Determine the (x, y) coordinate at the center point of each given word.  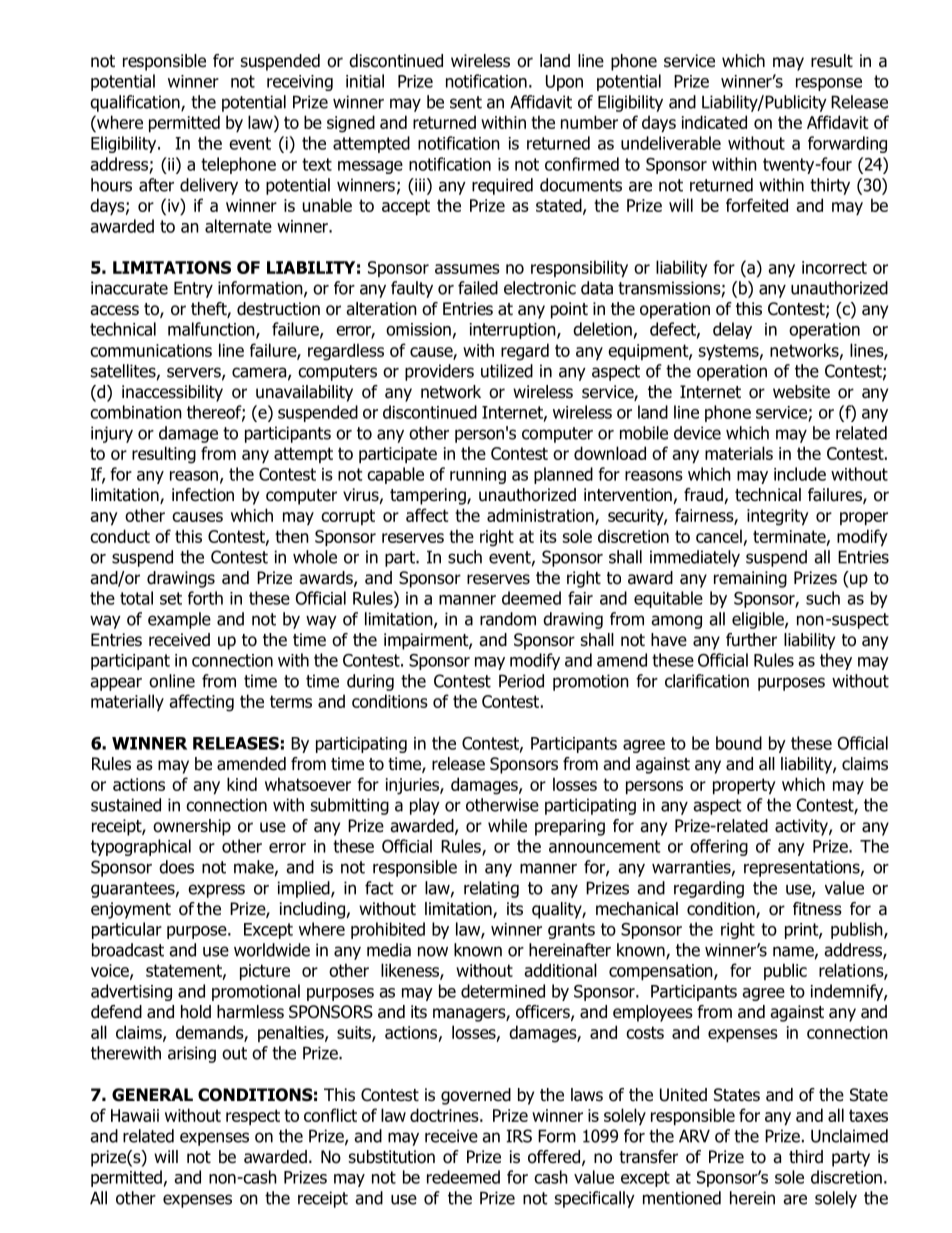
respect (253, 1117)
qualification (136, 103)
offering (719, 847)
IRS (519, 1136)
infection (203, 495)
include (800, 474)
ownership (192, 827)
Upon (564, 83)
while (507, 826)
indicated (714, 122)
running (478, 476)
